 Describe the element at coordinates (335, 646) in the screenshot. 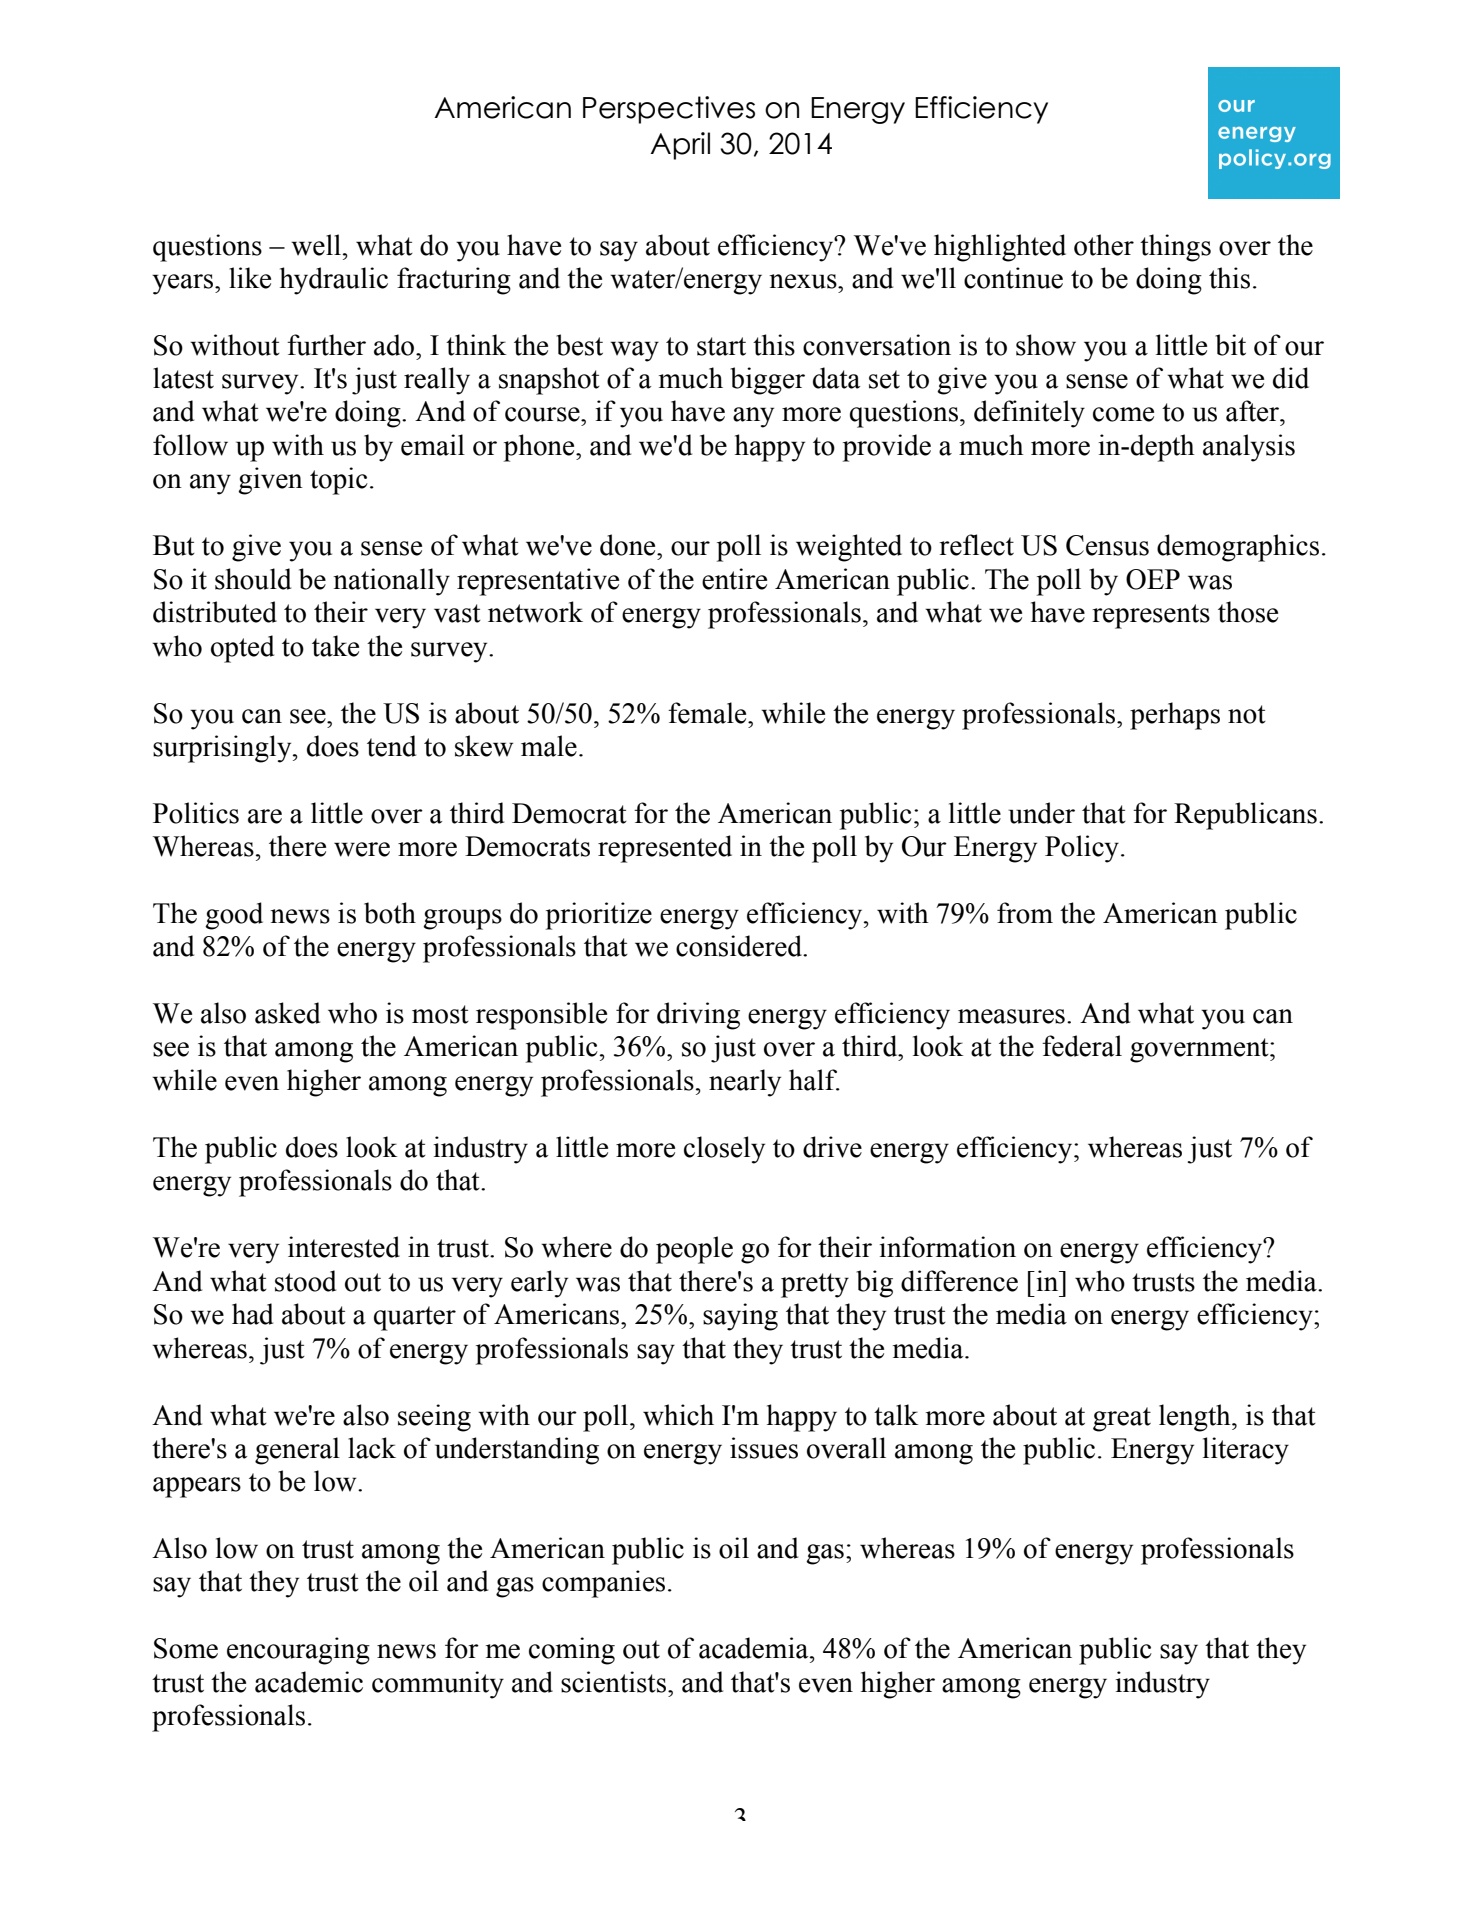

I see `take` at that location.
